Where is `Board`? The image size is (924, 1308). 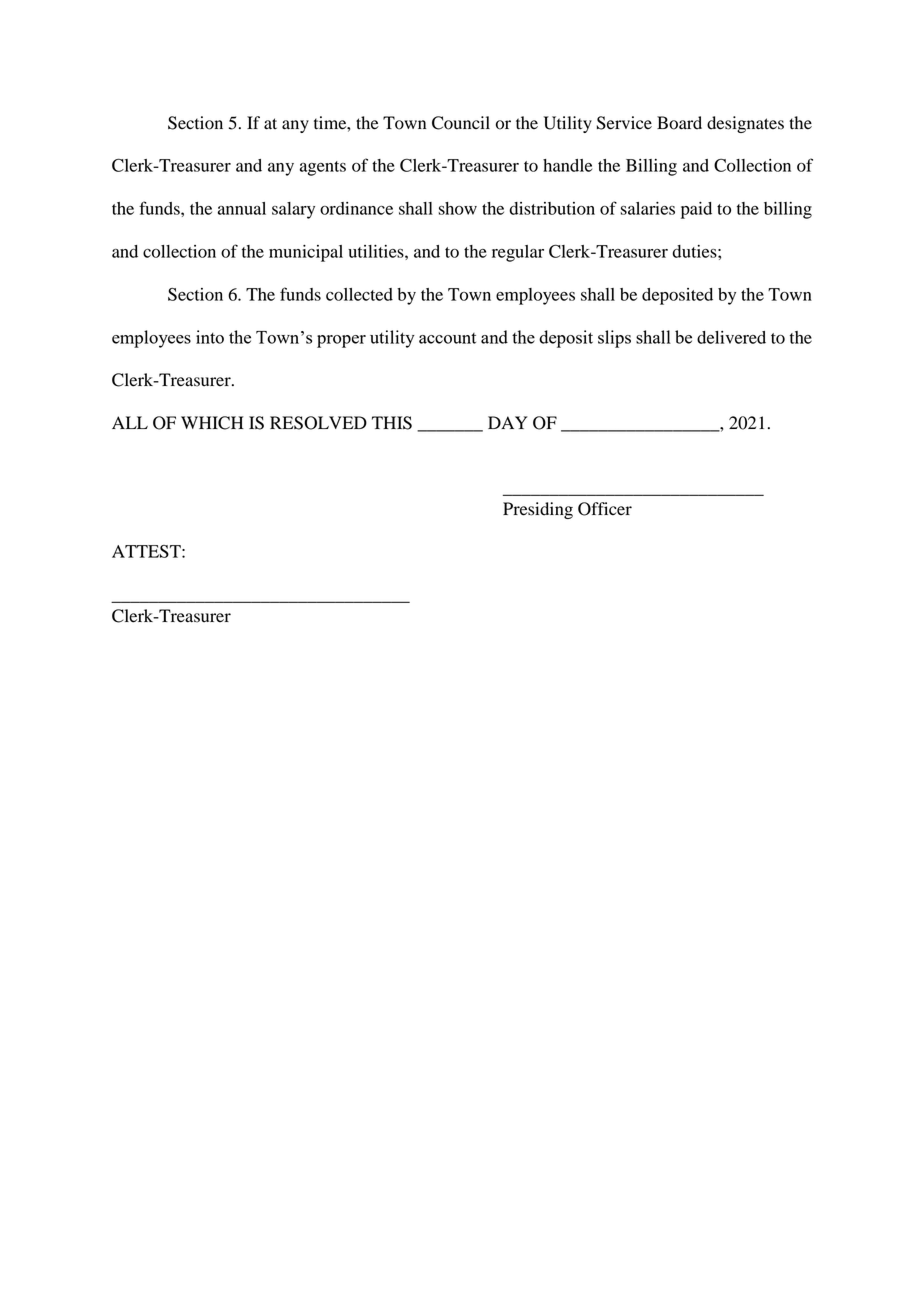 Board is located at coordinates (679, 123).
